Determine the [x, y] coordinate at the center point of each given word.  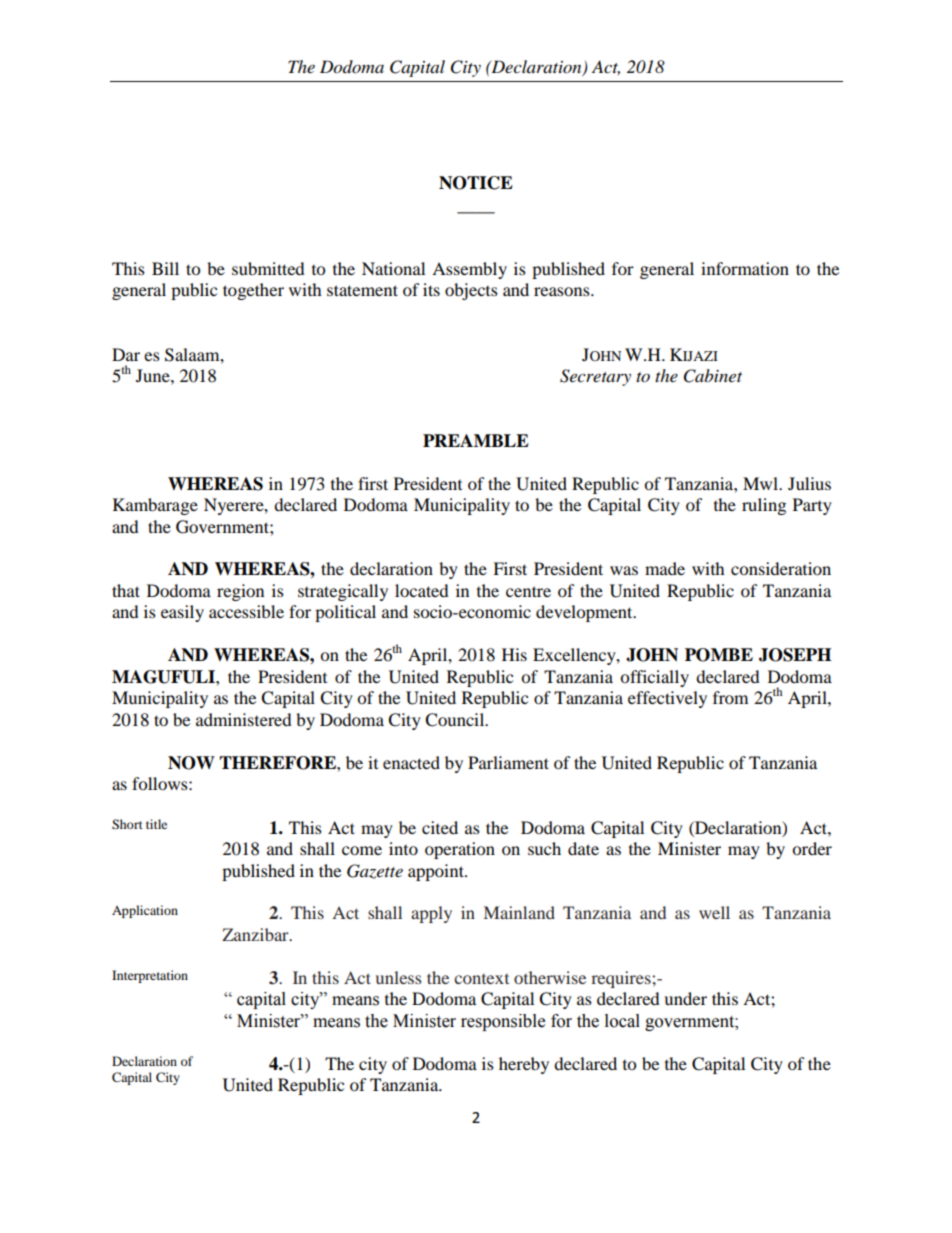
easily [182, 613]
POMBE [719, 655]
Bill [165, 268]
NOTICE [476, 183]
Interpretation [150, 976]
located [422, 590]
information [745, 268]
